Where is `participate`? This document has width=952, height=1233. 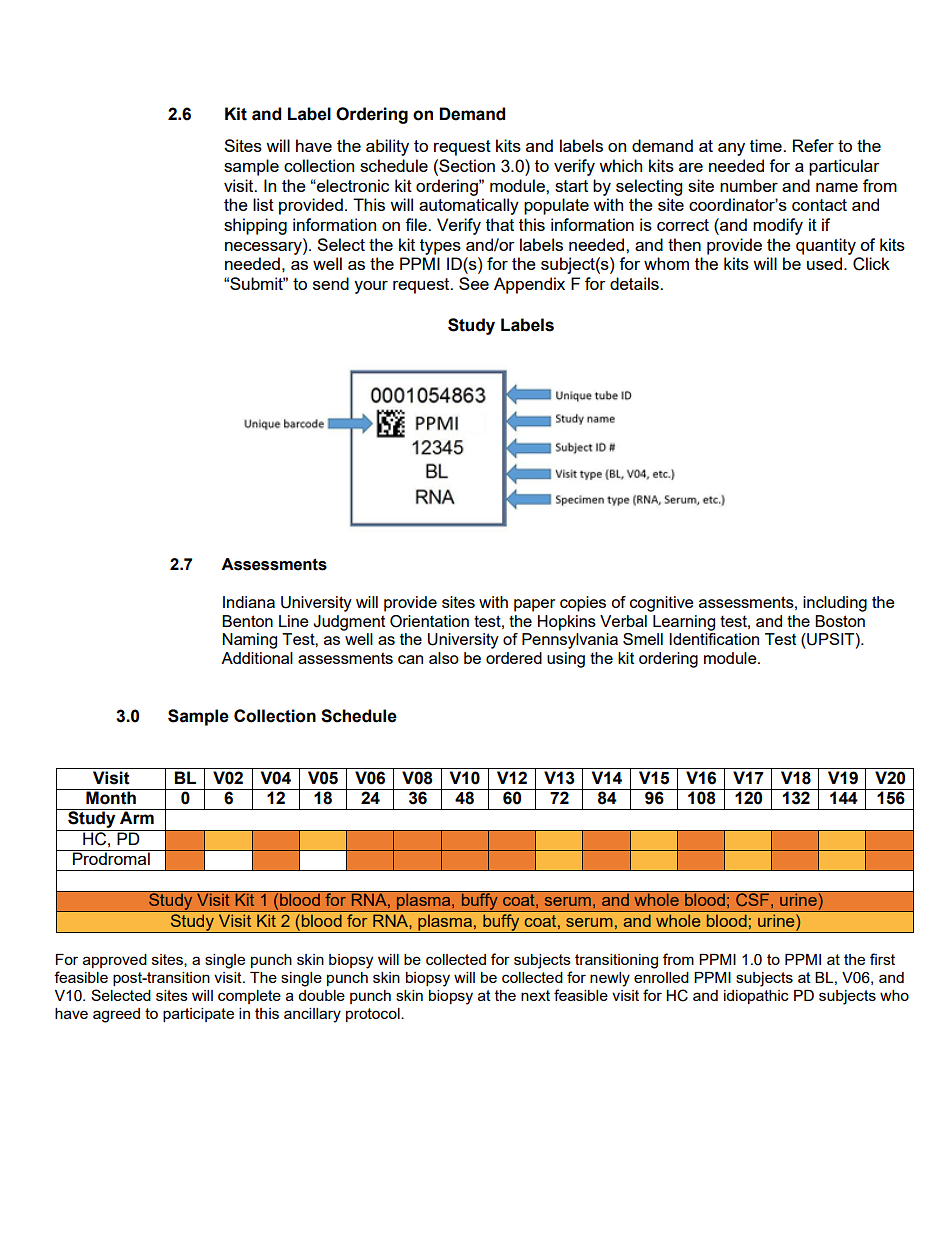 participate is located at coordinates (198, 1015).
